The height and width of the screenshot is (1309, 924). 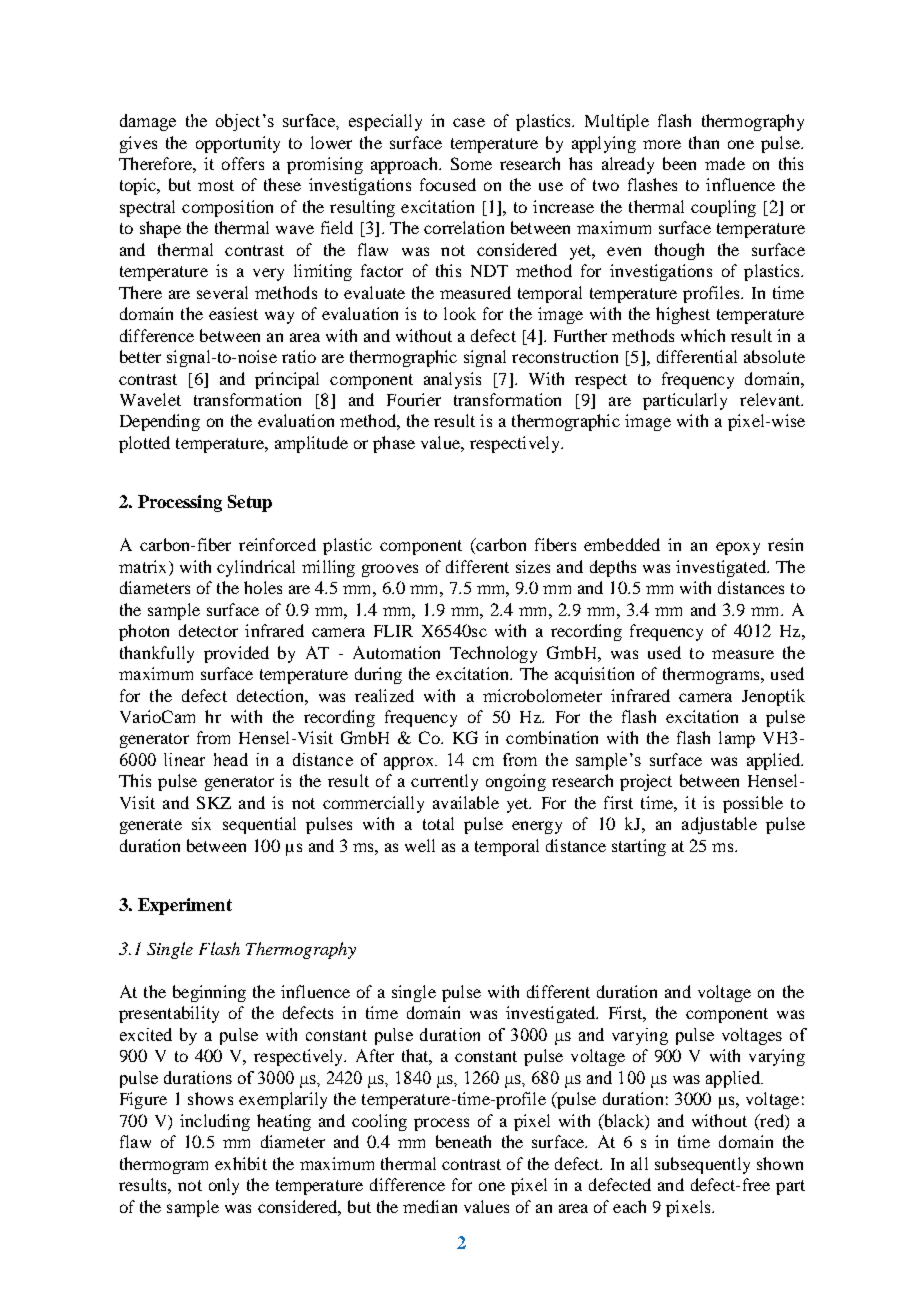 I want to click on Technology, so click(x=493, y=654).
